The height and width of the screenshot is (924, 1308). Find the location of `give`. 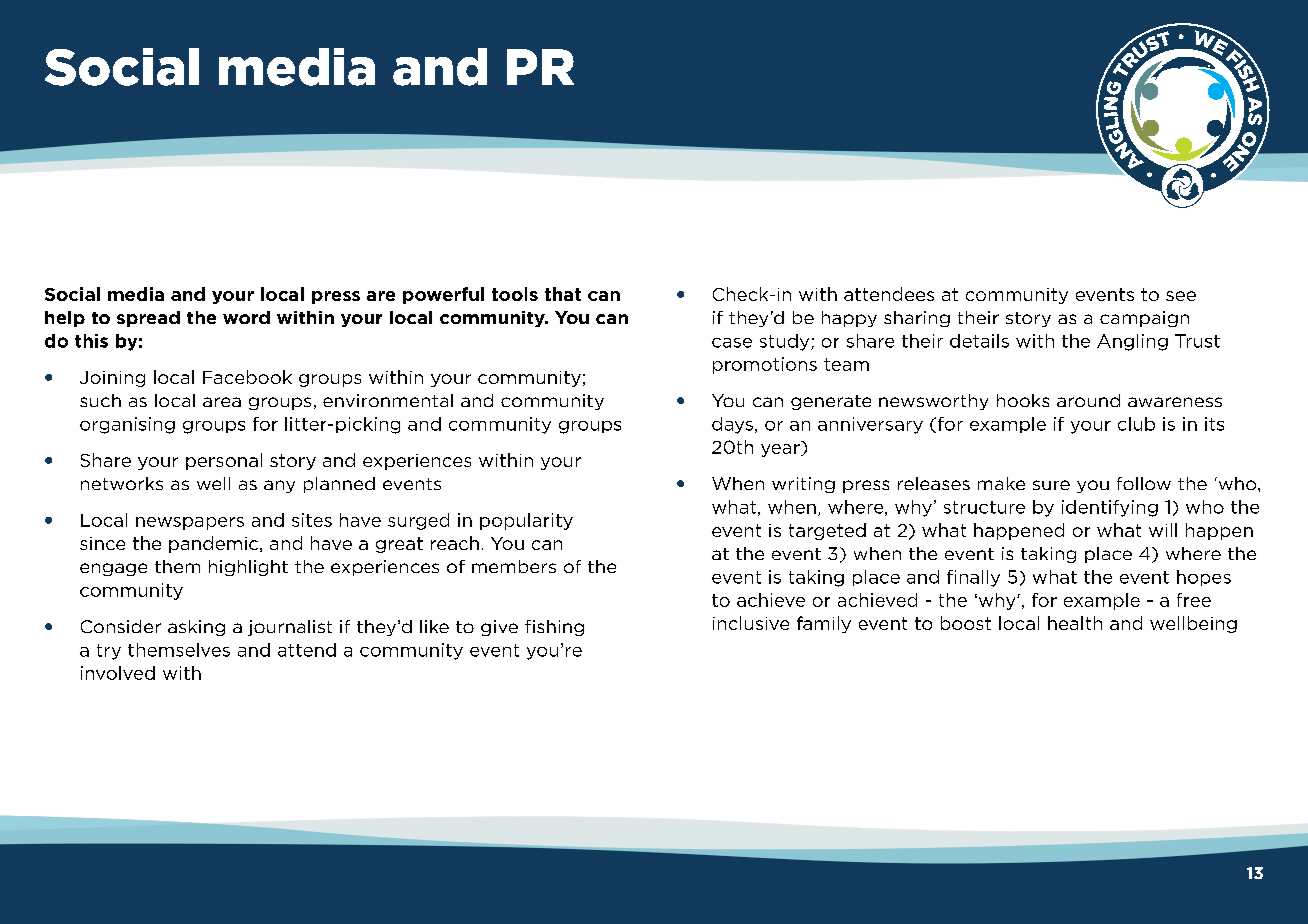

give is located at coordinates (499, 628).
